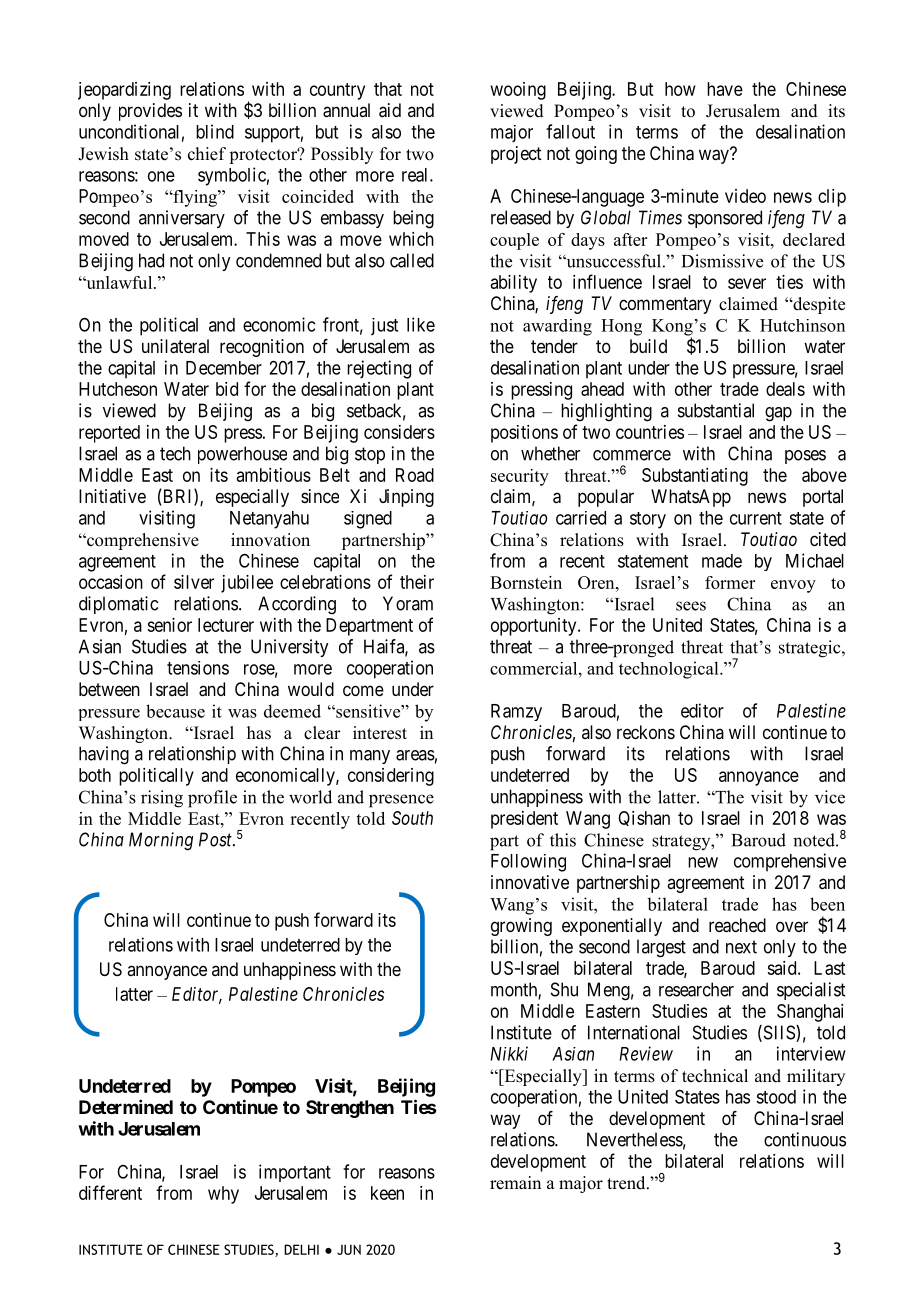 The image size is (924, 1308). What do you see at coordinates (161, 841) in the screenshot?
I see `Morning` at bounding box center [161, 841].
